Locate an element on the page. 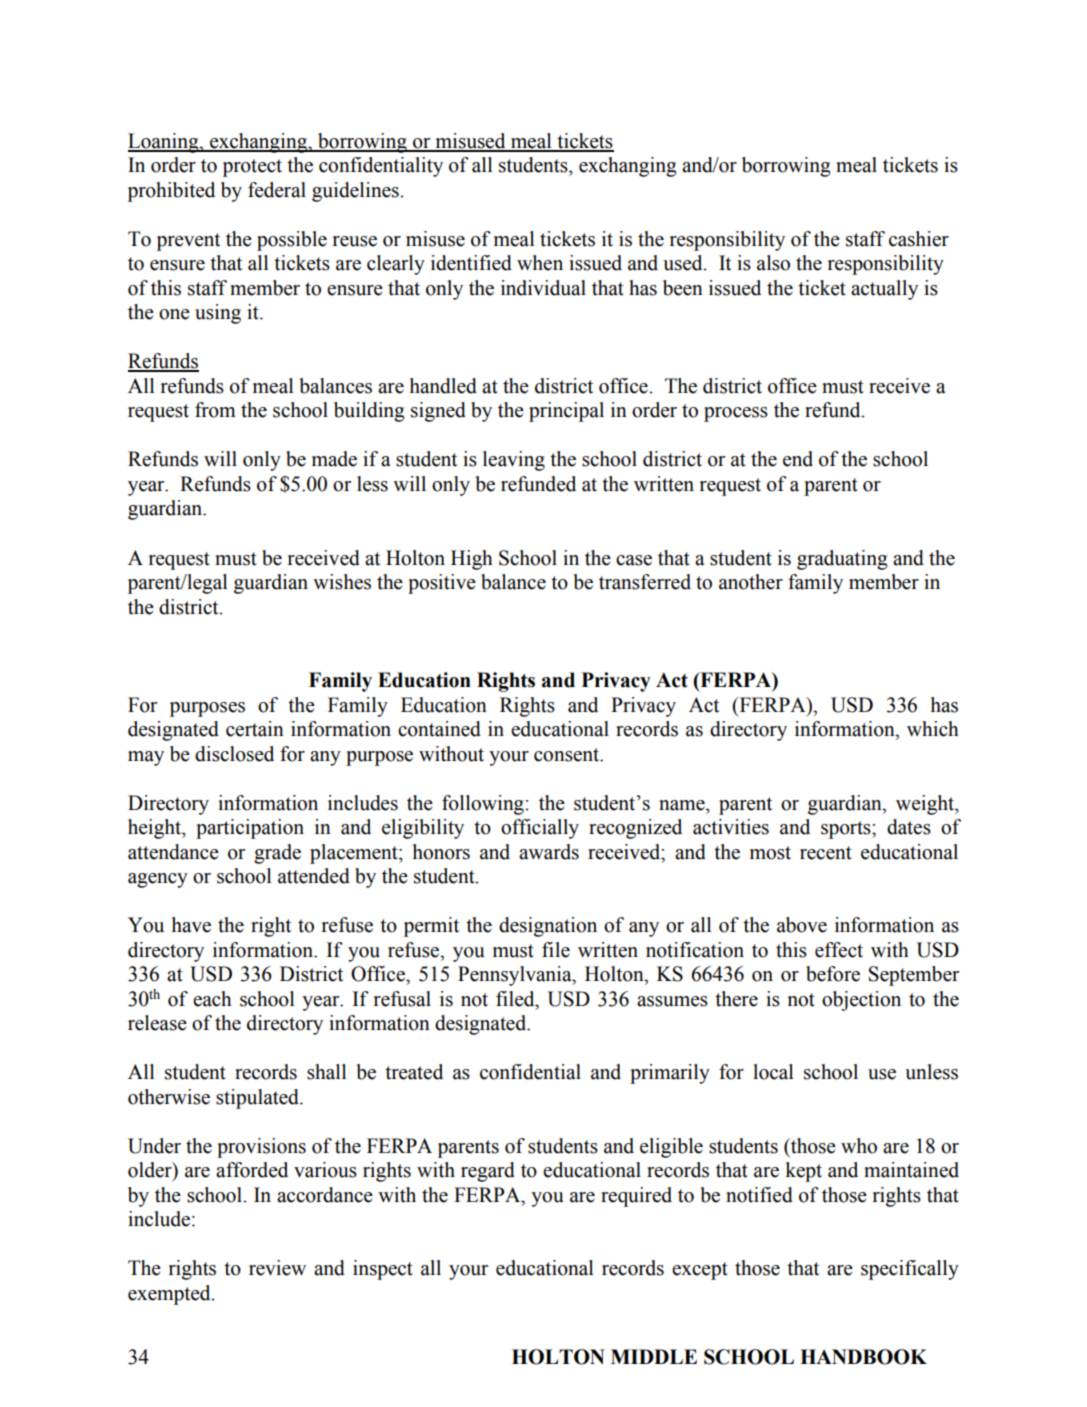  MIDDLE is located at coordinates (654, 1356).
